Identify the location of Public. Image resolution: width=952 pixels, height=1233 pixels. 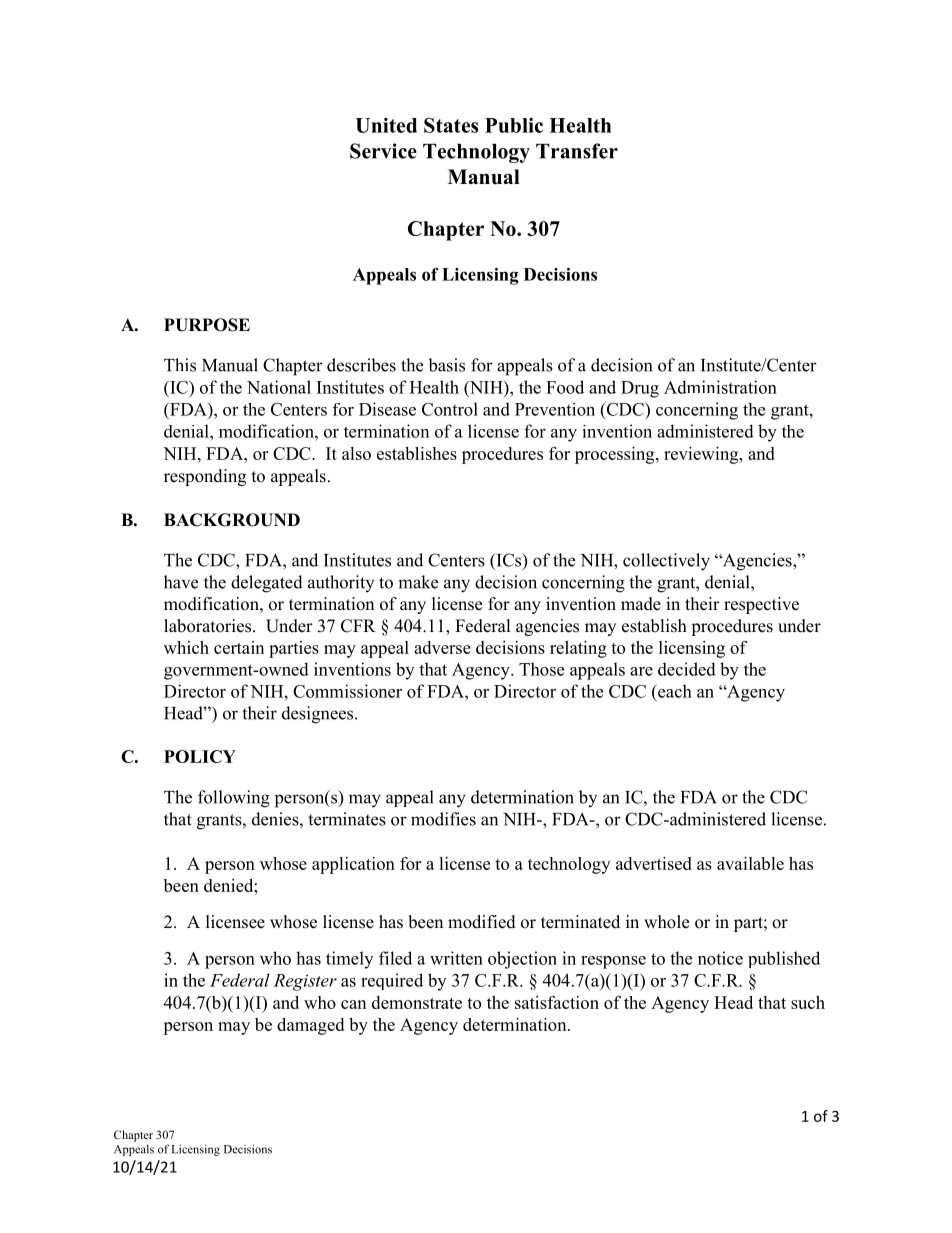
(514, 125).
